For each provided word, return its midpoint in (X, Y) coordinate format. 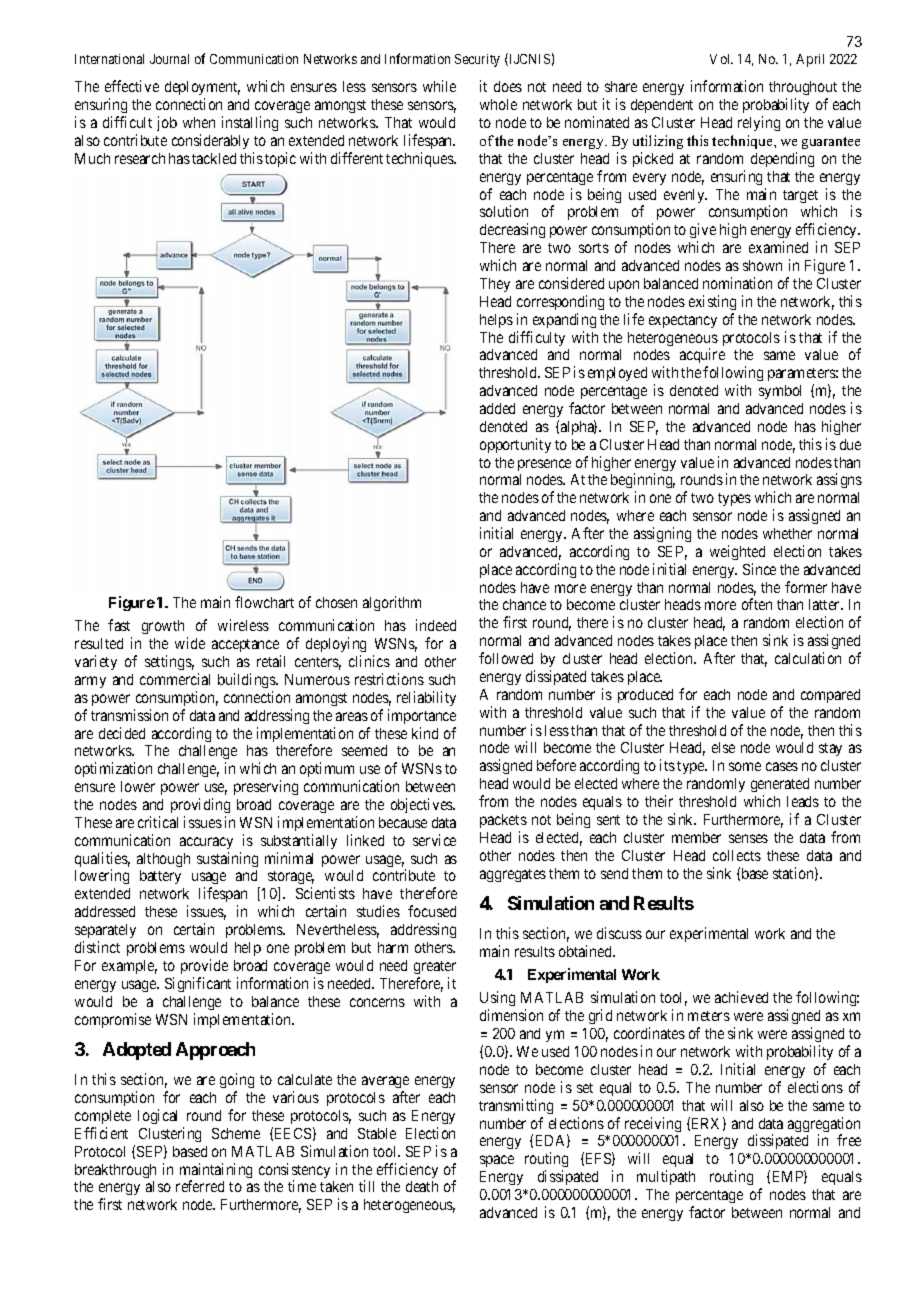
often (757, 604)
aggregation (824, 1126)
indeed (436, 625)
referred (200, 1186)
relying (759, 123)
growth (163, 627)
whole (498, 104)
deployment (202, 90)
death (422, 1186)
